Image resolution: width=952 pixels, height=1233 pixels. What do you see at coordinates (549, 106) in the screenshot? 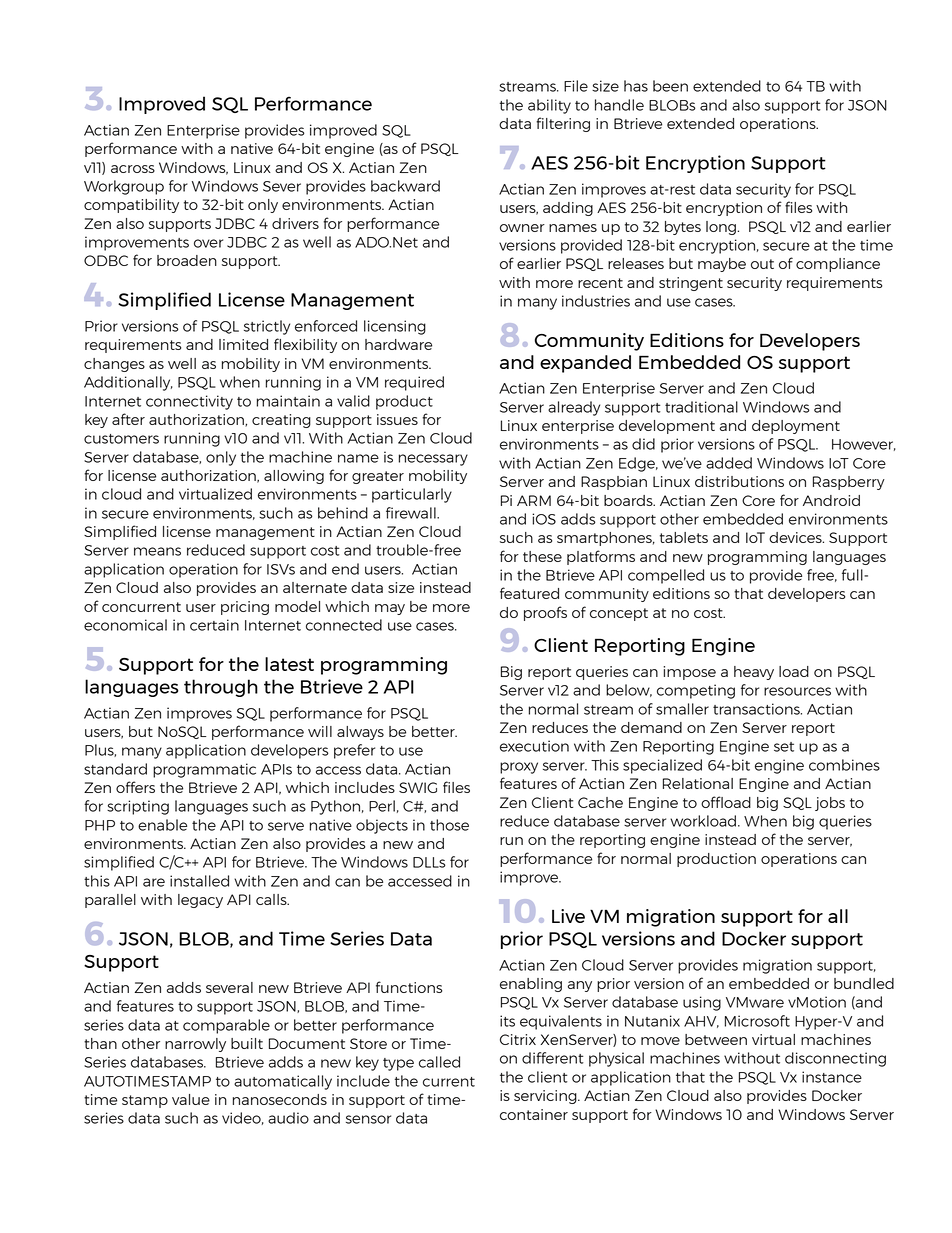
I see `ability` at bounding box center [549, 106].
